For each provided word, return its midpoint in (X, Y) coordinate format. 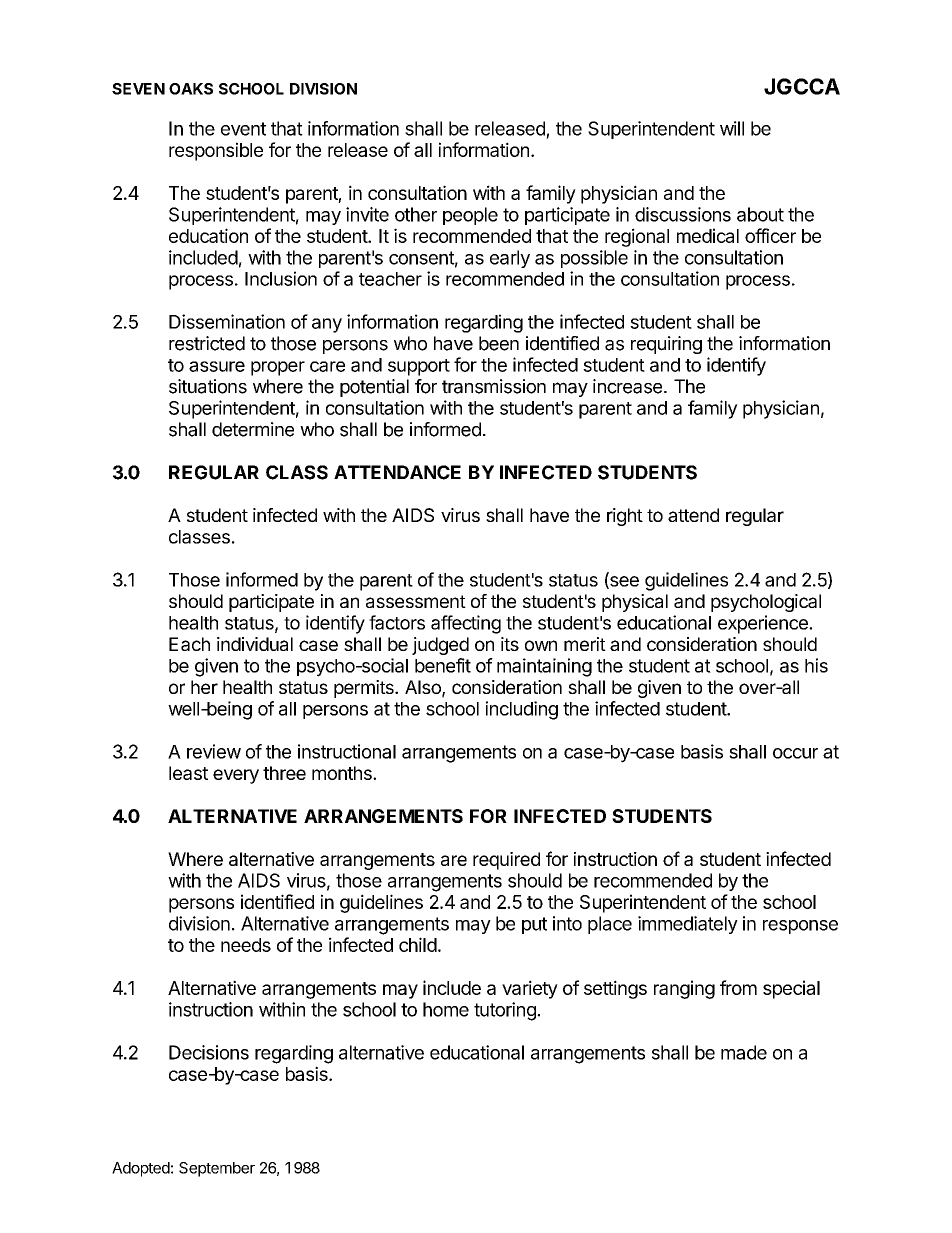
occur (795, 753)
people (470, 216)
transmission (494, 386)
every (236, 776)
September (217, 1169)
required (506, 861)
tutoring (506, 1011)
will (732, 128)
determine (253, 429)
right (625, 517)
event (243, 129)
